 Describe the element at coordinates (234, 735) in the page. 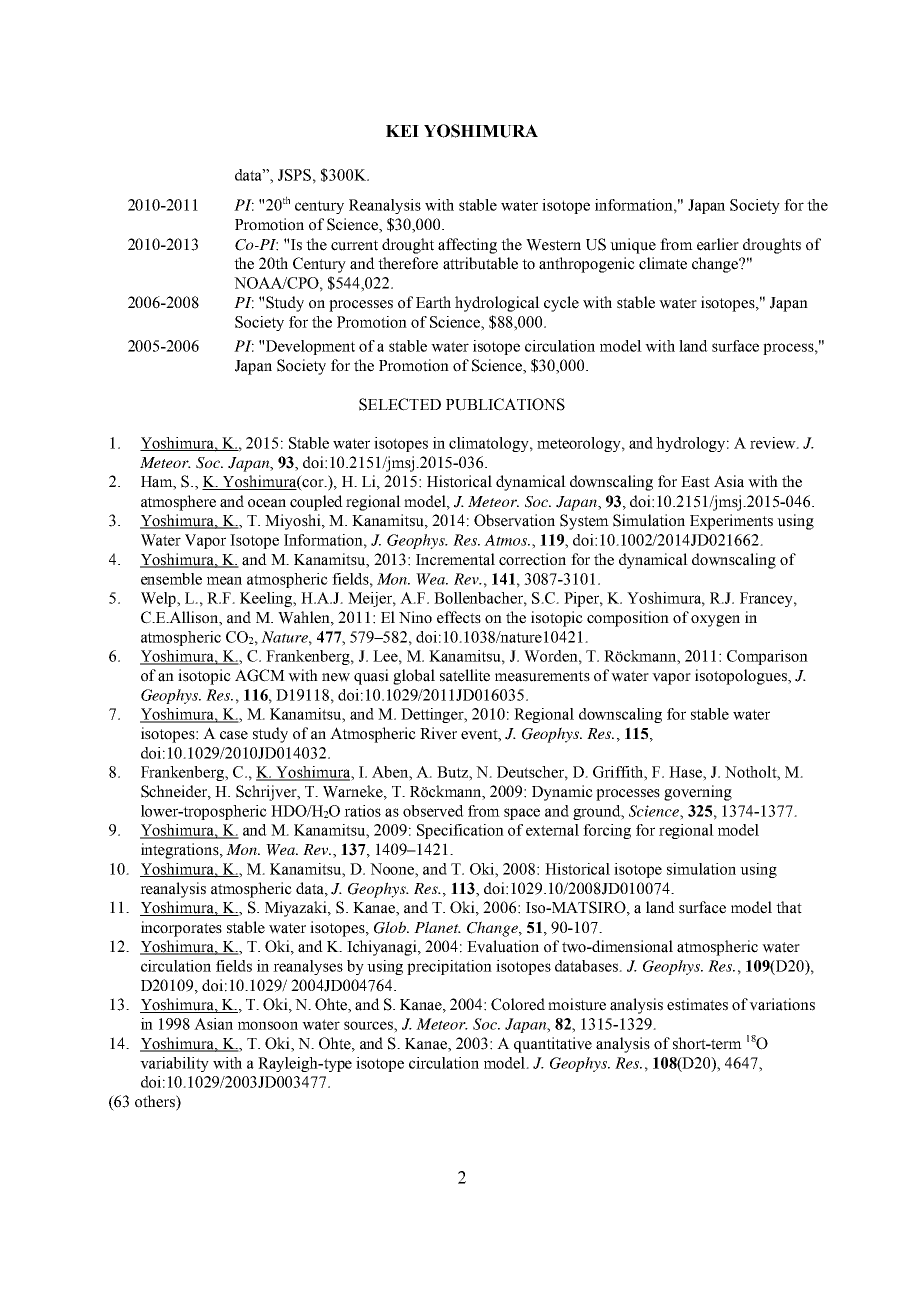

I see `case` at that location.
